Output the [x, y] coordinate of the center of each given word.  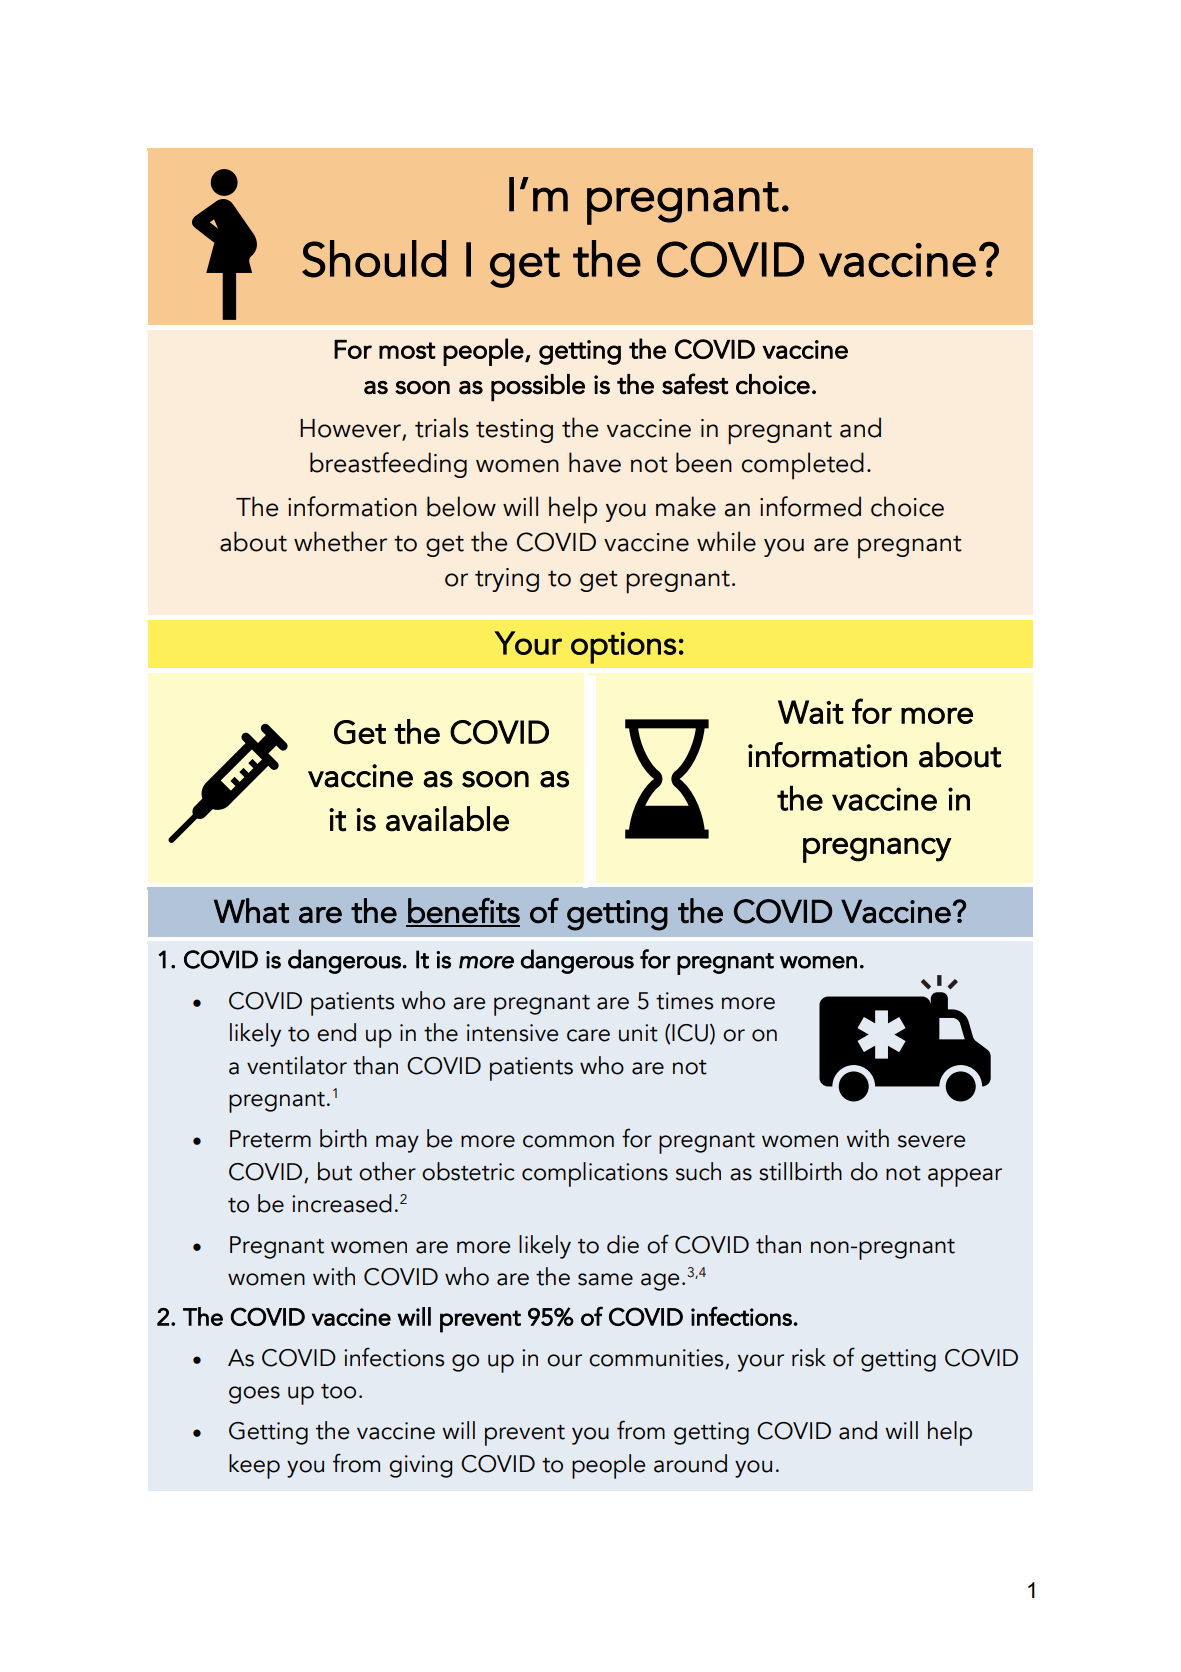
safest [695, 384]
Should [374, 259]
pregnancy [877, 850]
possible [538, 388]
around [690, 1463]
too [338, 1391]
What [251, 911]
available [447, 819]
